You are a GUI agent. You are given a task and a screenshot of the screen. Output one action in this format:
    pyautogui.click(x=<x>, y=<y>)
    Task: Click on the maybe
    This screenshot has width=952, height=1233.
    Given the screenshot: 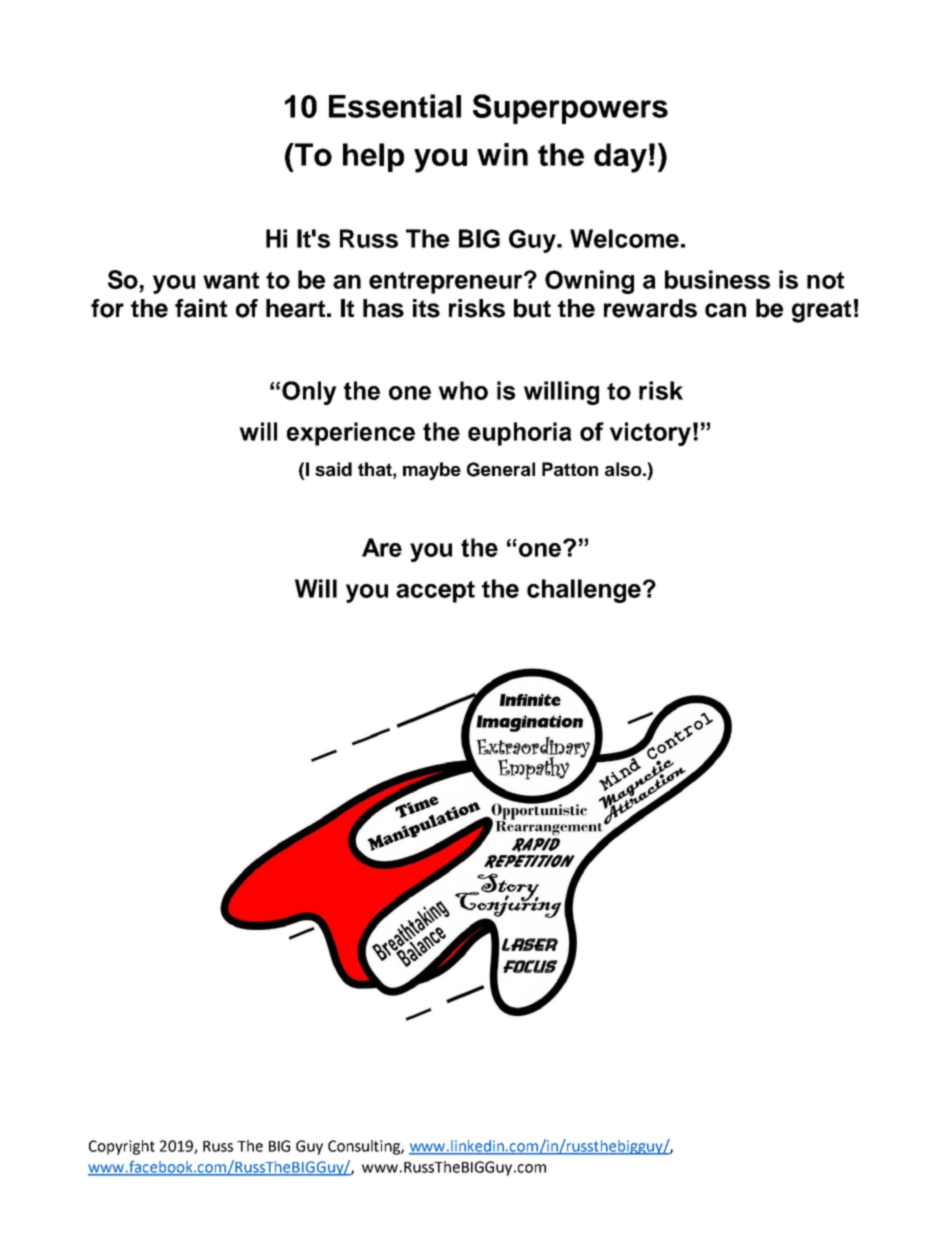 What is the action you would take?
    pyautogui.click(x=432, y=471)
